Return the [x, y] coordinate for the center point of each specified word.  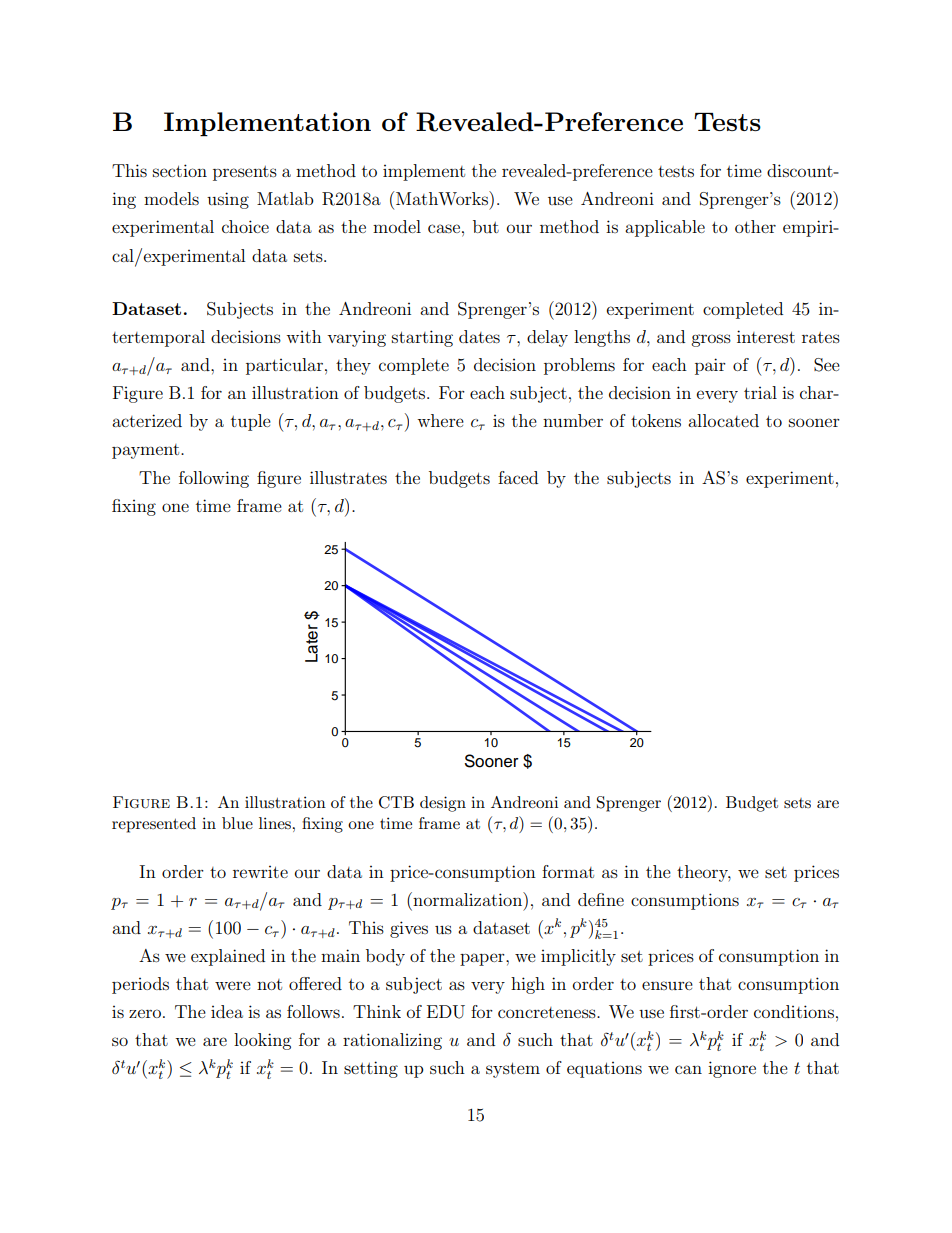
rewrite [260, 872]
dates [479, 336]
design [443, 804]
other [755, 226]
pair [710, 366]
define [601, 899]
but [486, 226]
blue [237, 823]
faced [518, 477]
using [228, 200]
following [214, 479]
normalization [468, 899]
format [568, 871]
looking [262, 1041]
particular [284, 366]
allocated [723, 420]
